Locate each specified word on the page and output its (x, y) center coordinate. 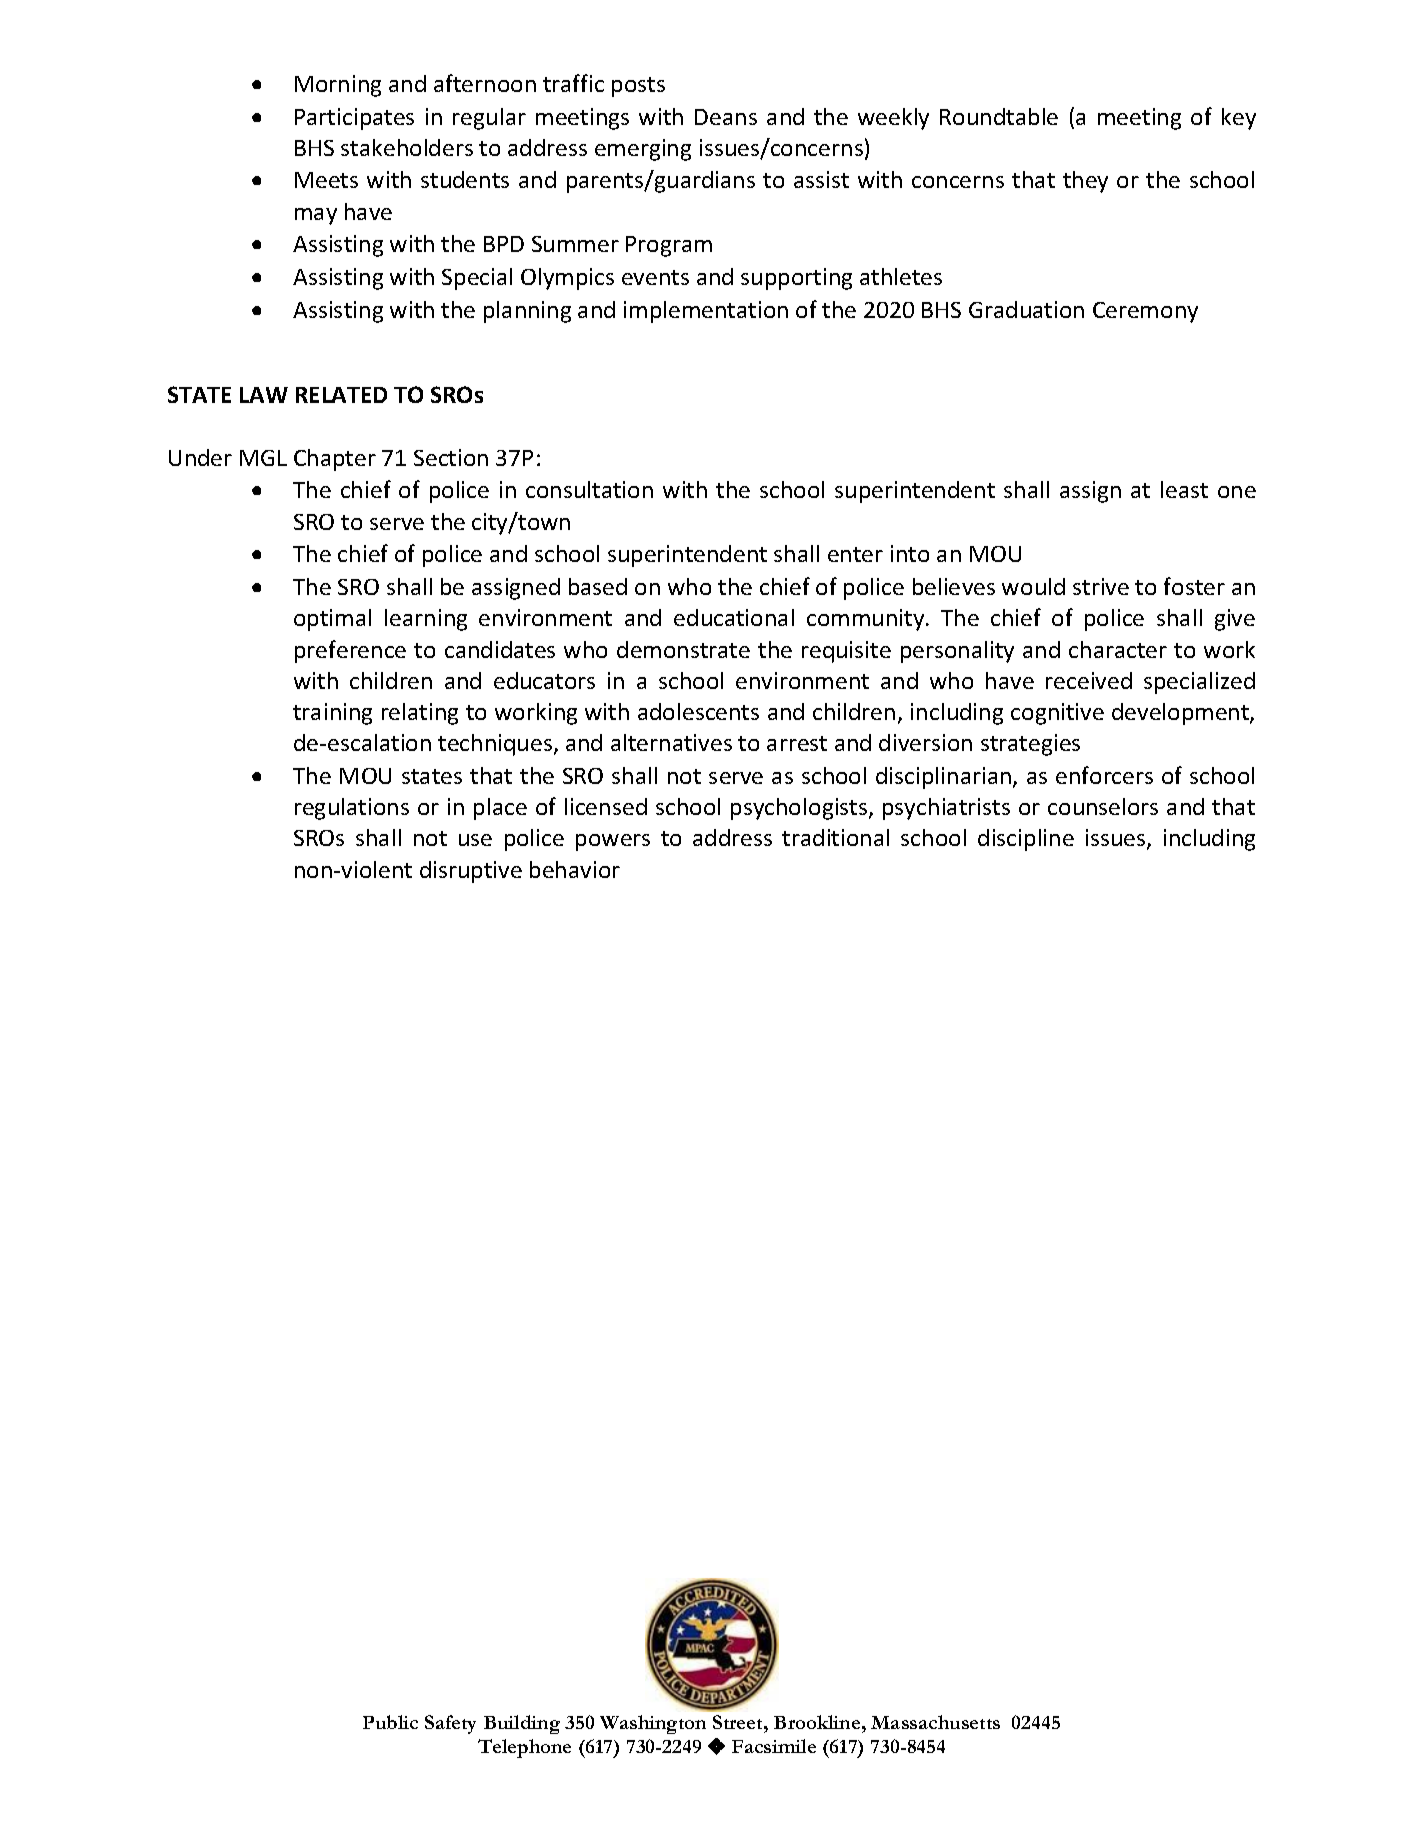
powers (613, 842)
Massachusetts (935, 1722)
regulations (352, 809)
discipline (1026, 840)
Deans (726, 117)
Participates (354, 119)
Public (390, 1722)
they (1085, 182)
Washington (653, 1724)
